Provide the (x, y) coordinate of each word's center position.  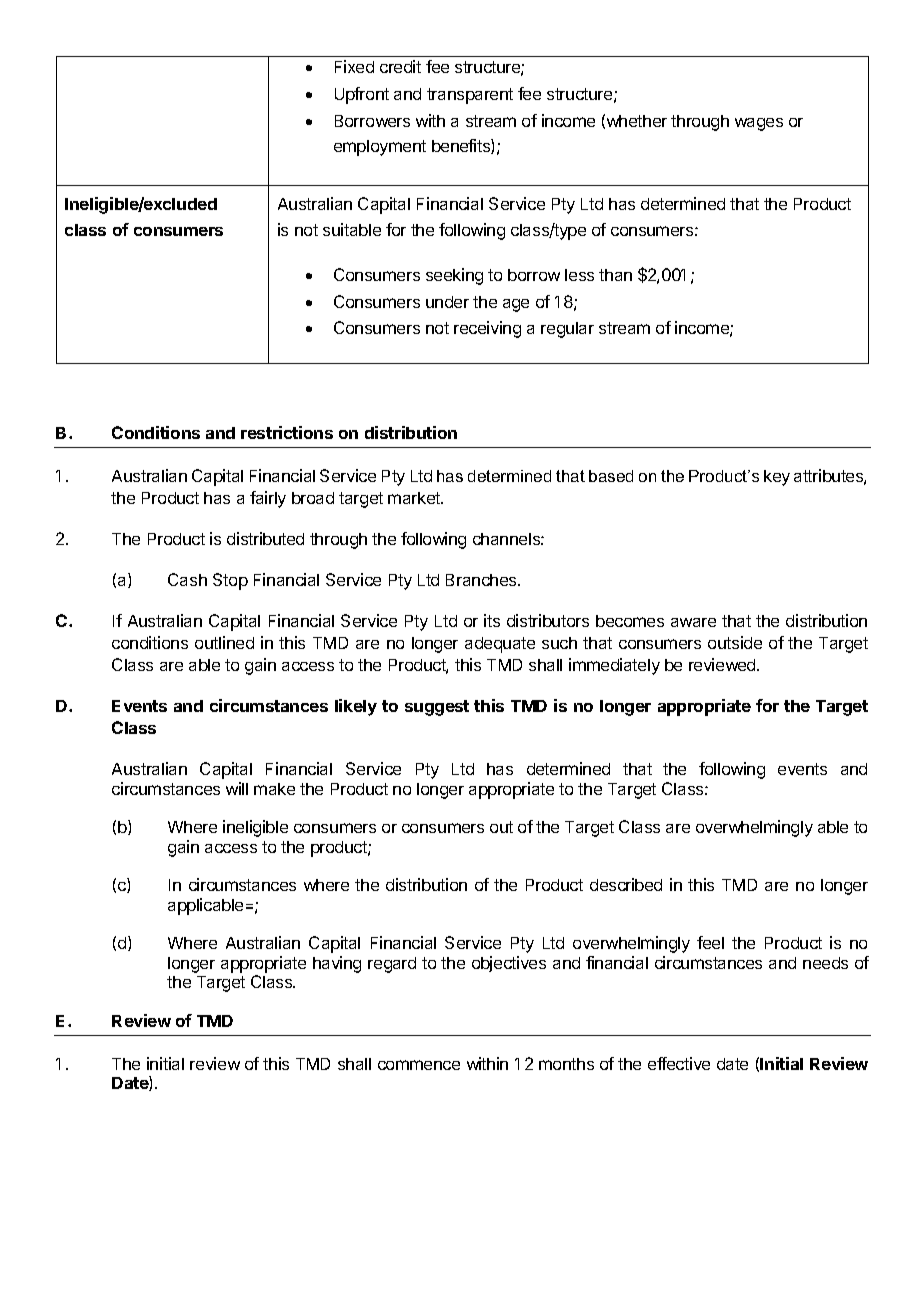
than (615, 275)
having (337, 964)
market (415, 498)
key (777, 478)
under (447, 302)
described (626, 884)
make (274, 789)
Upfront (362, 95)
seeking (454, 276)
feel (710, 942)
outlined (224, 642)
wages (759, 124)
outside (735, 642)
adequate (500, 645)
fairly (268, 499)
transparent (470, 96)
